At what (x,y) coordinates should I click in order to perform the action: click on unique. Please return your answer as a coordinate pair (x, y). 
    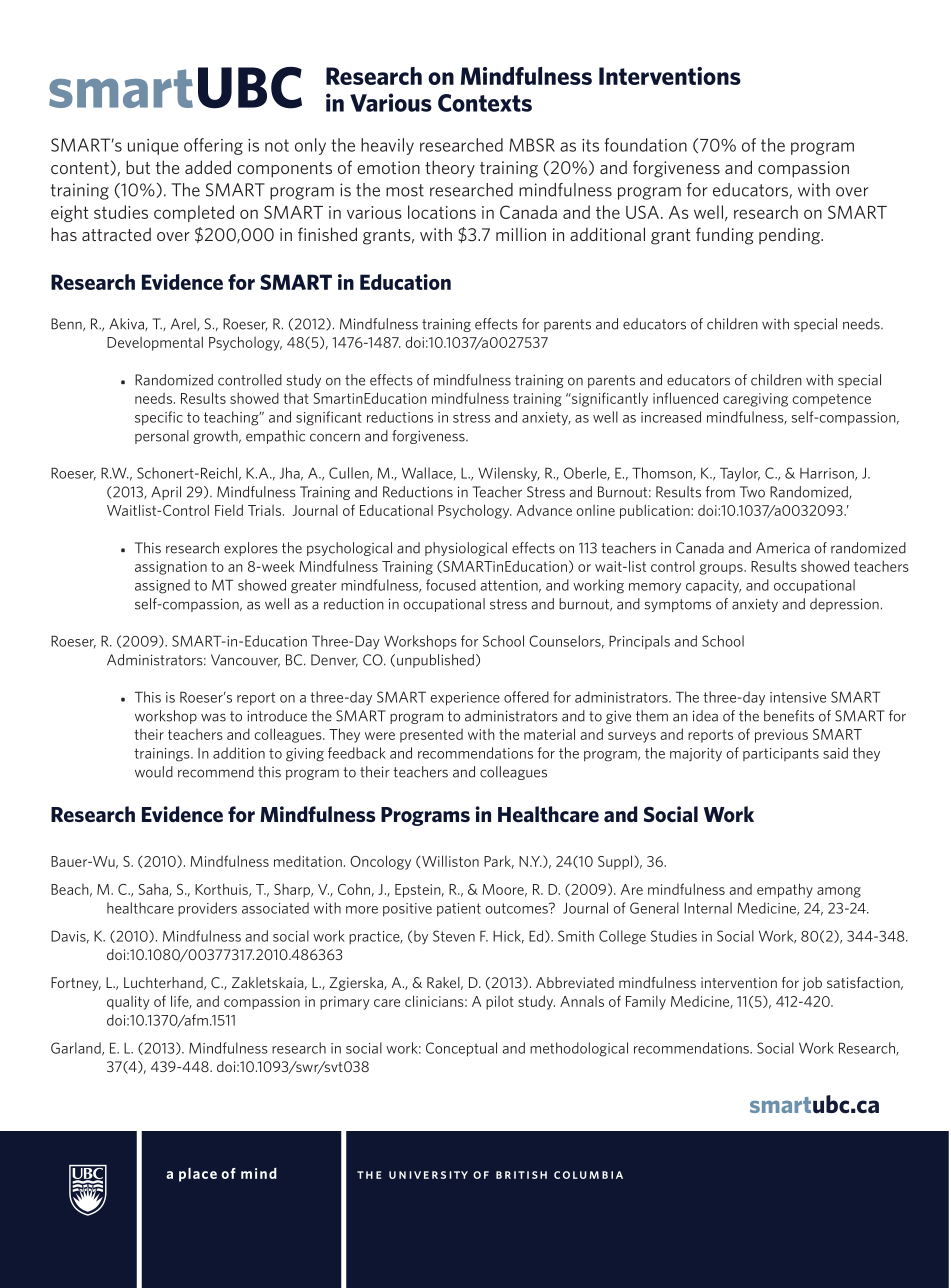
    Looking at the image, I should click on (153, 147).
